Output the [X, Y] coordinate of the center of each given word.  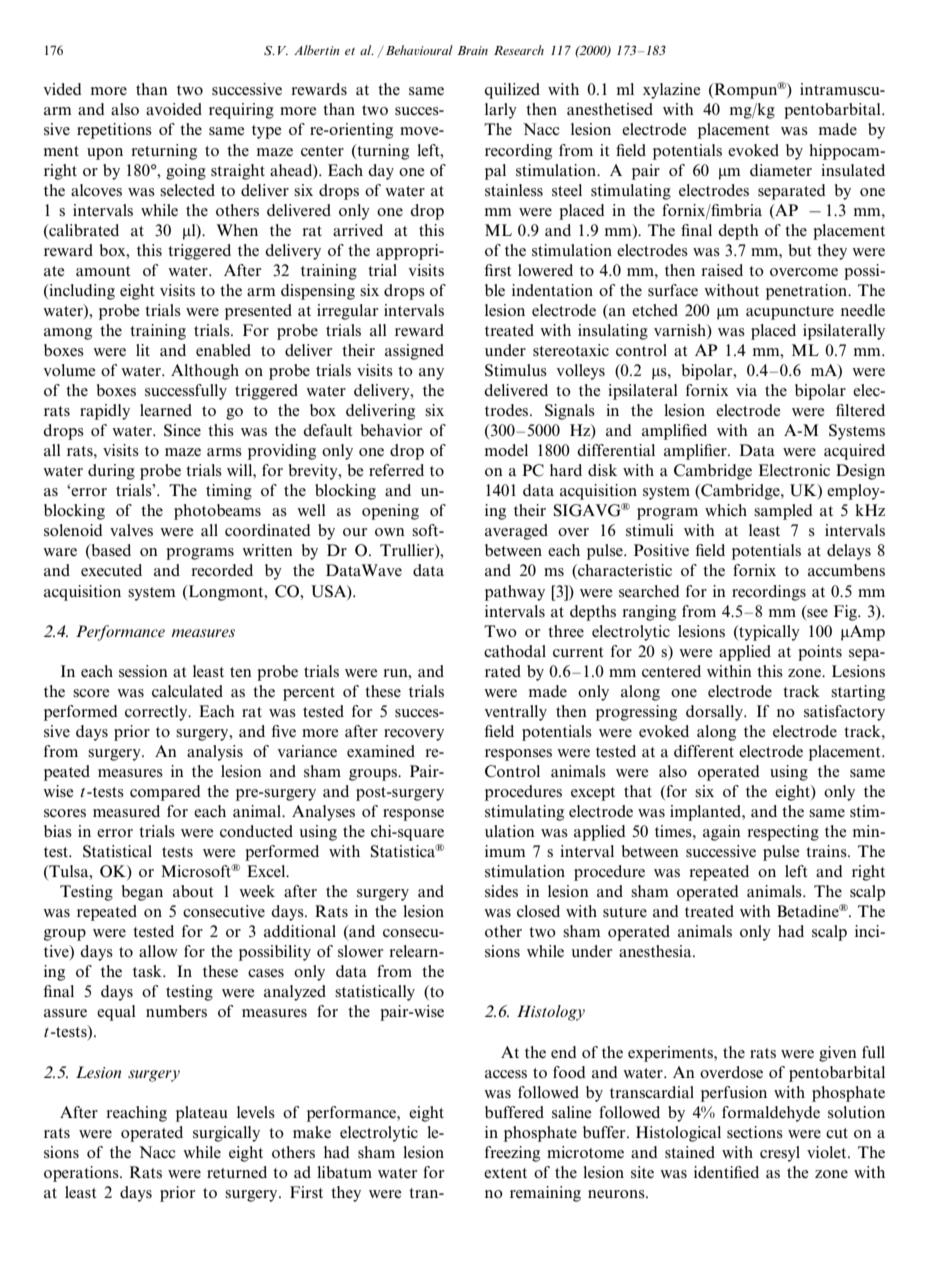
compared [165, 793]
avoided [174, 109]
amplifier [696, 452]
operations [82, 1174]
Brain [472, 50]
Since [182, 430]
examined [381, 751]
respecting [783, 833]
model [506, 450]
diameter [781, 170]
